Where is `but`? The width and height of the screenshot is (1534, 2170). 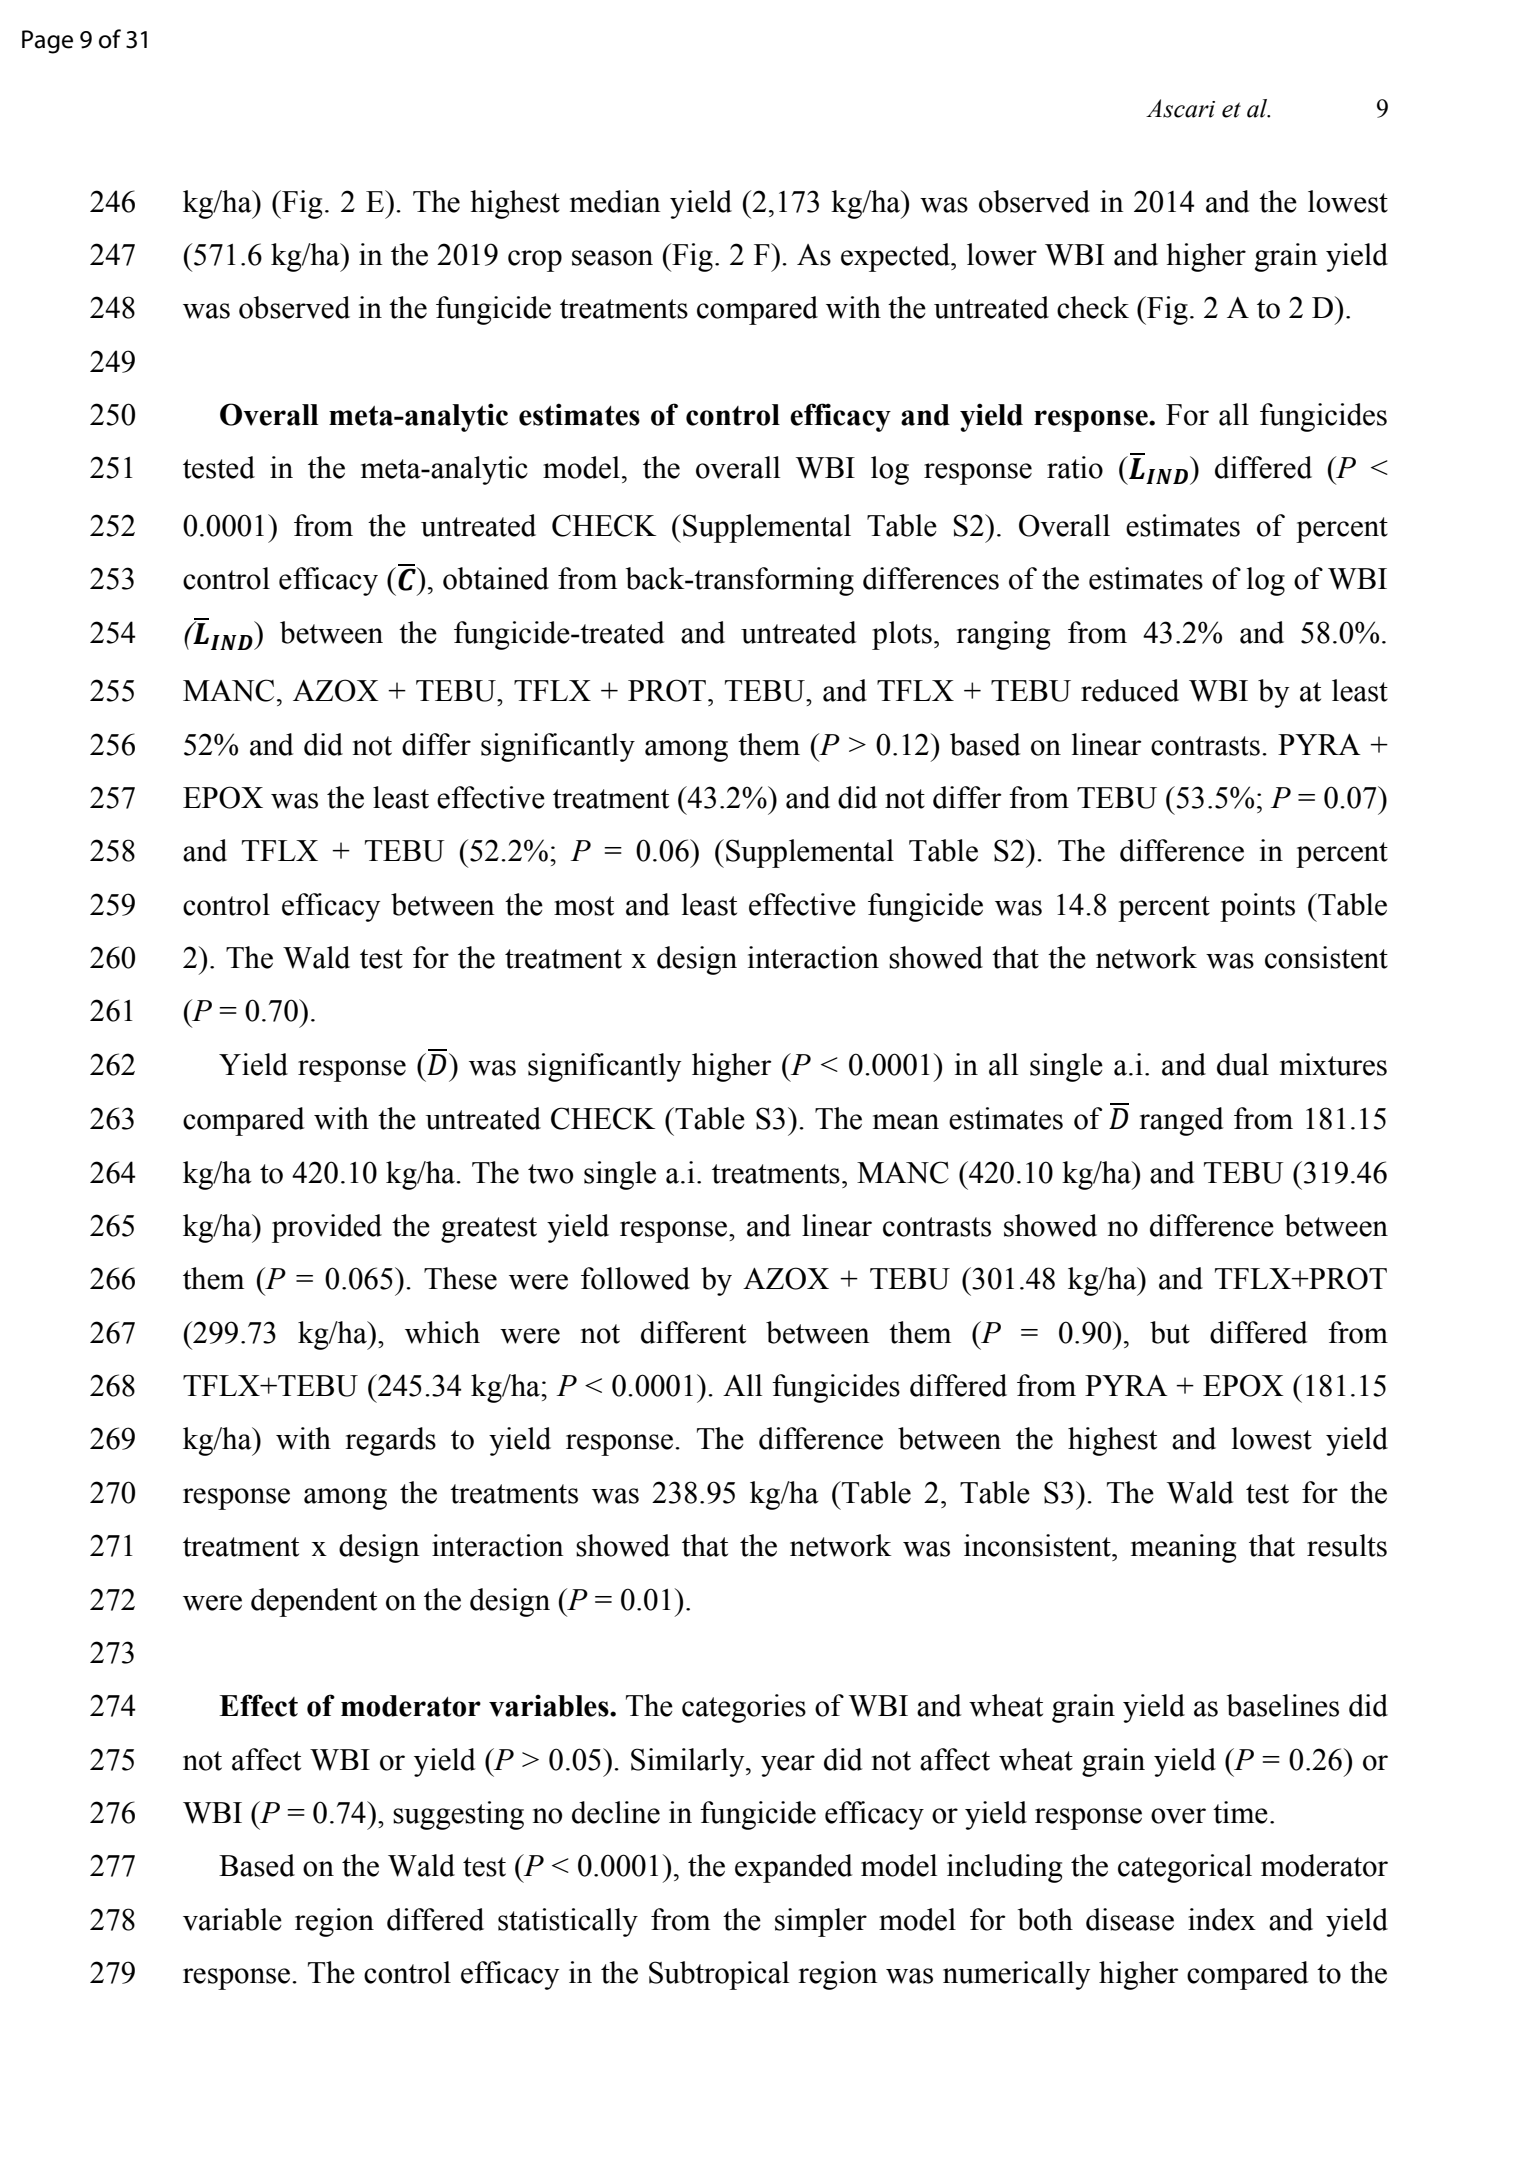 but is located at coordinates (1170, 1332).
